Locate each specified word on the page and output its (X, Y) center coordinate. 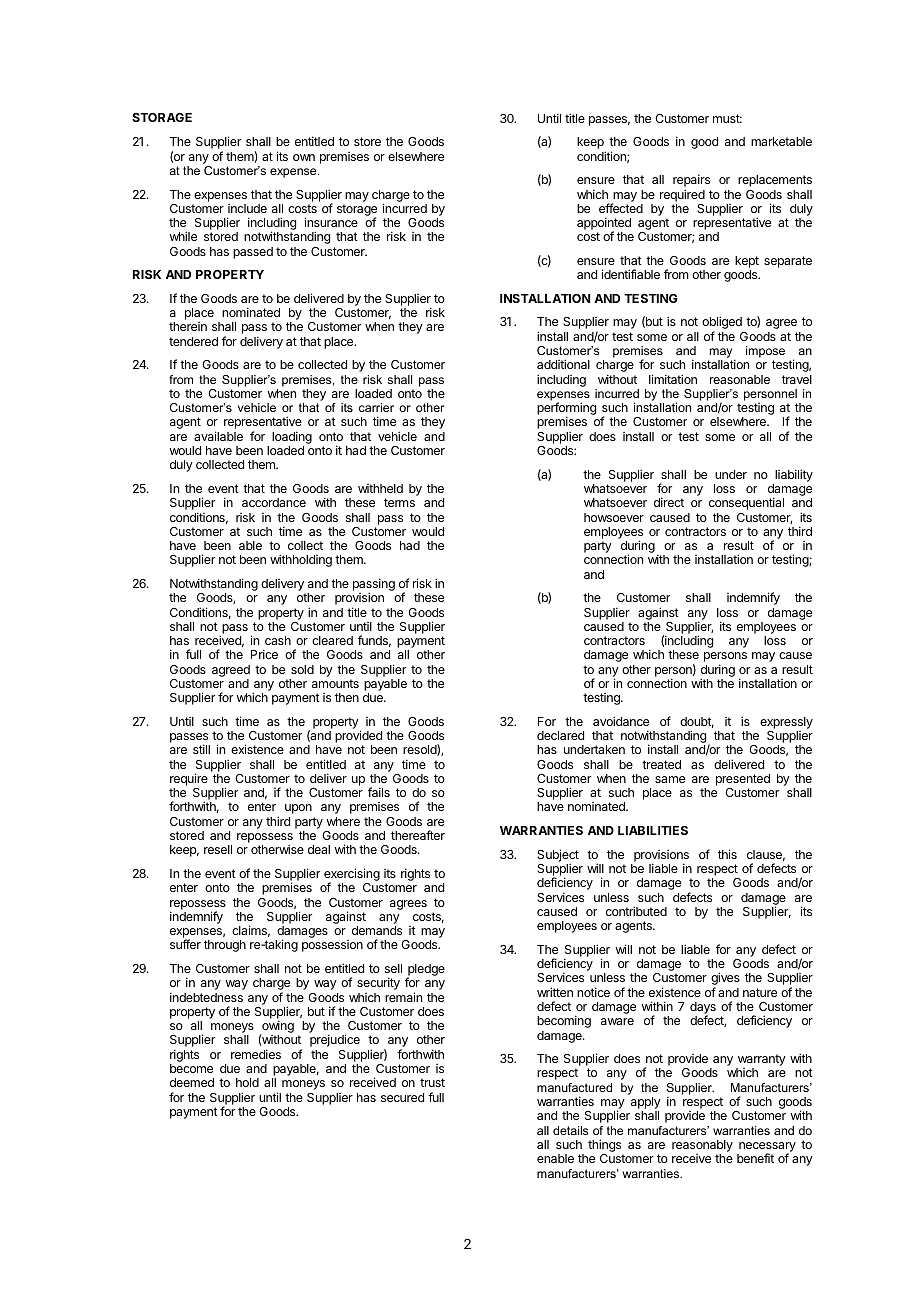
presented (743, 781)
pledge (425, 971)
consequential (746, 503)
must (727, 118)
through (225, 946)
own (304, 157)
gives (725, 980)
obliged (722, 324)
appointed (604, 225)
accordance (274, 502)
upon (298, 809)
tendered (193, 341)
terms (399, 502)
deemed (192, 1082)
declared (560, 735)
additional (563, 364)
